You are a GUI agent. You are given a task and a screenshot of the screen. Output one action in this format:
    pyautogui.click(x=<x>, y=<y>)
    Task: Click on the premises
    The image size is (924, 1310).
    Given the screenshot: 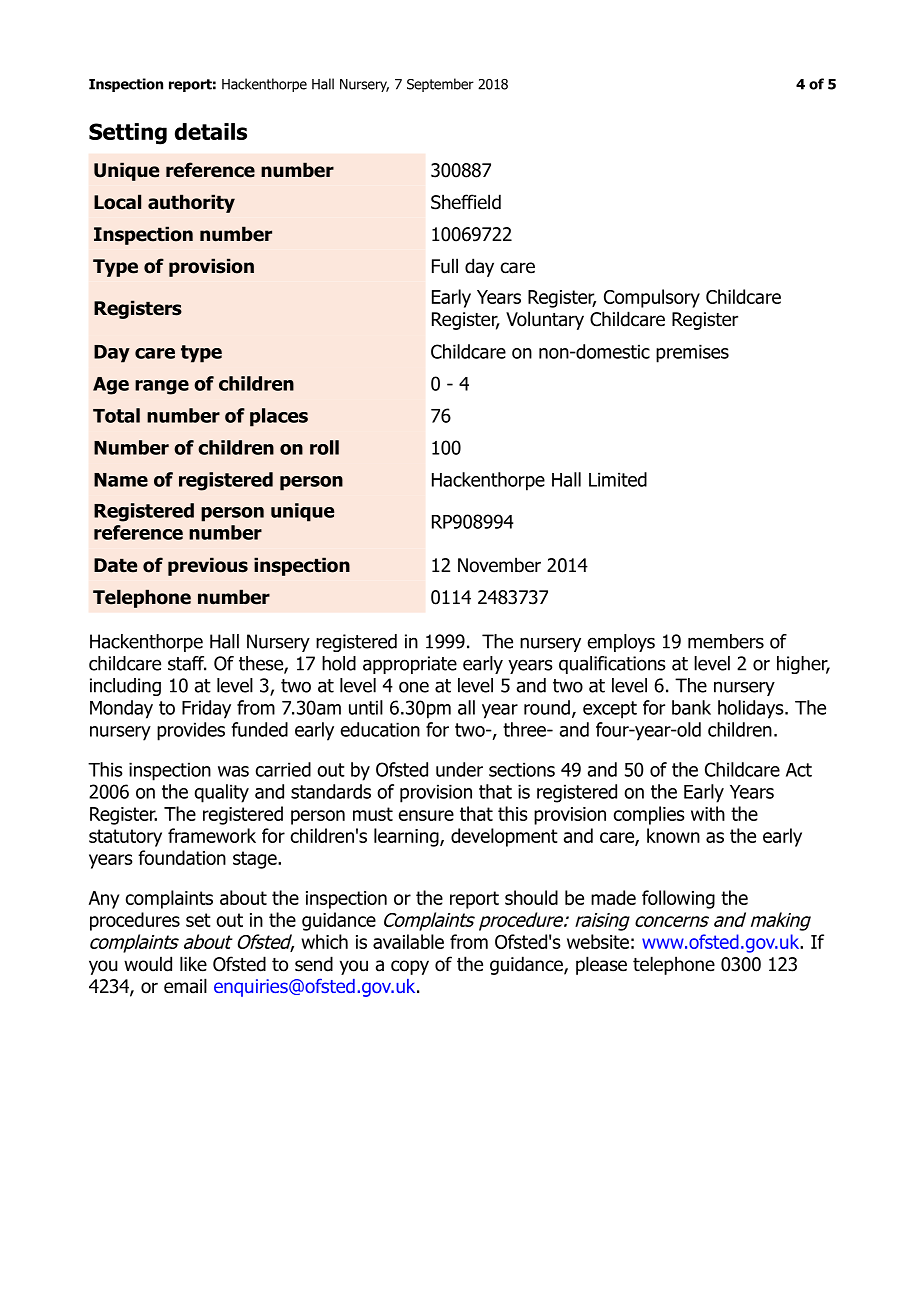 What is the action you would take?
    pyautogui.click(x=692, y=353)
